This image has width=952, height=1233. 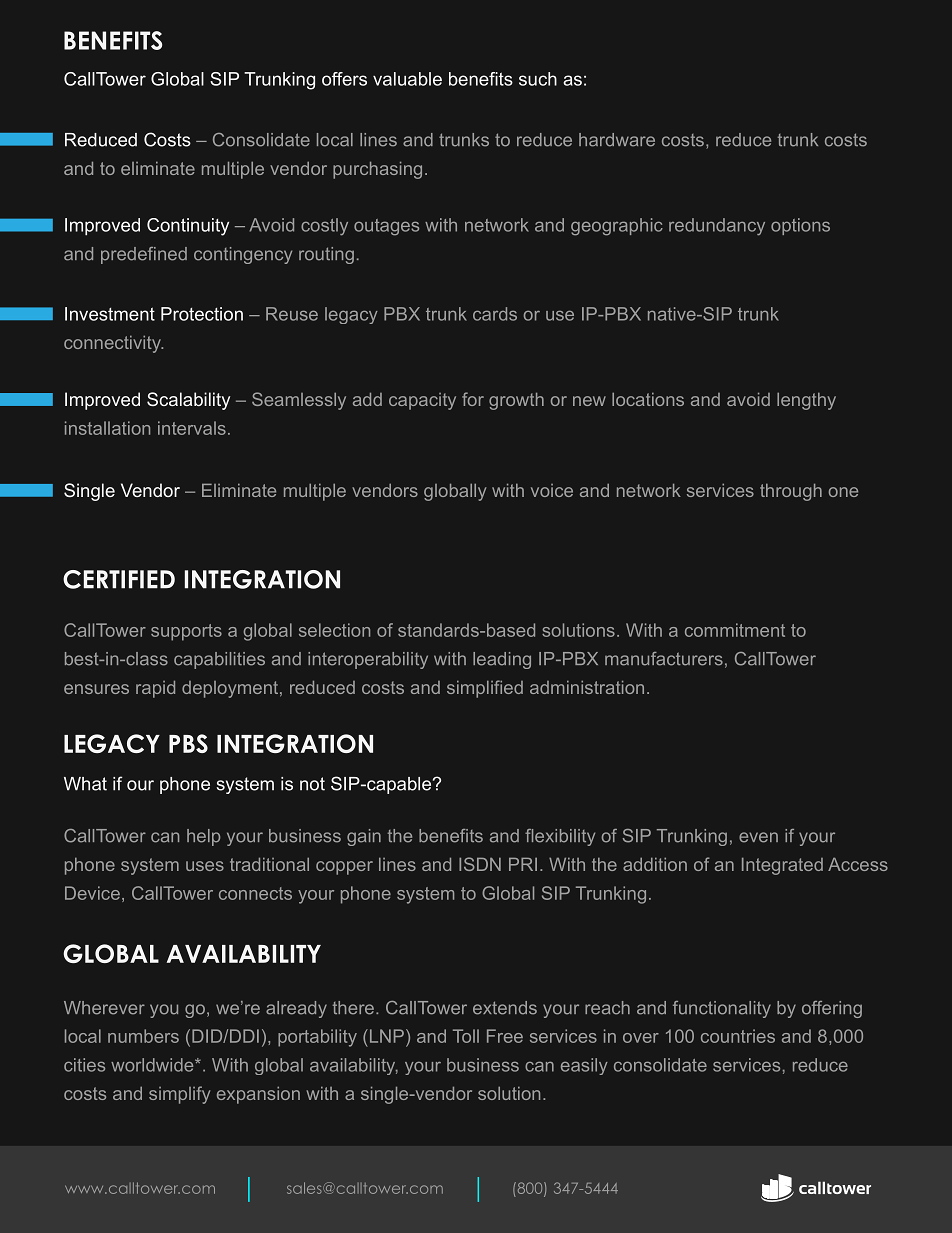 What do you see at coordinates (735, 630) in the image?
I see `commitment` at bounding box center [735, 630].
